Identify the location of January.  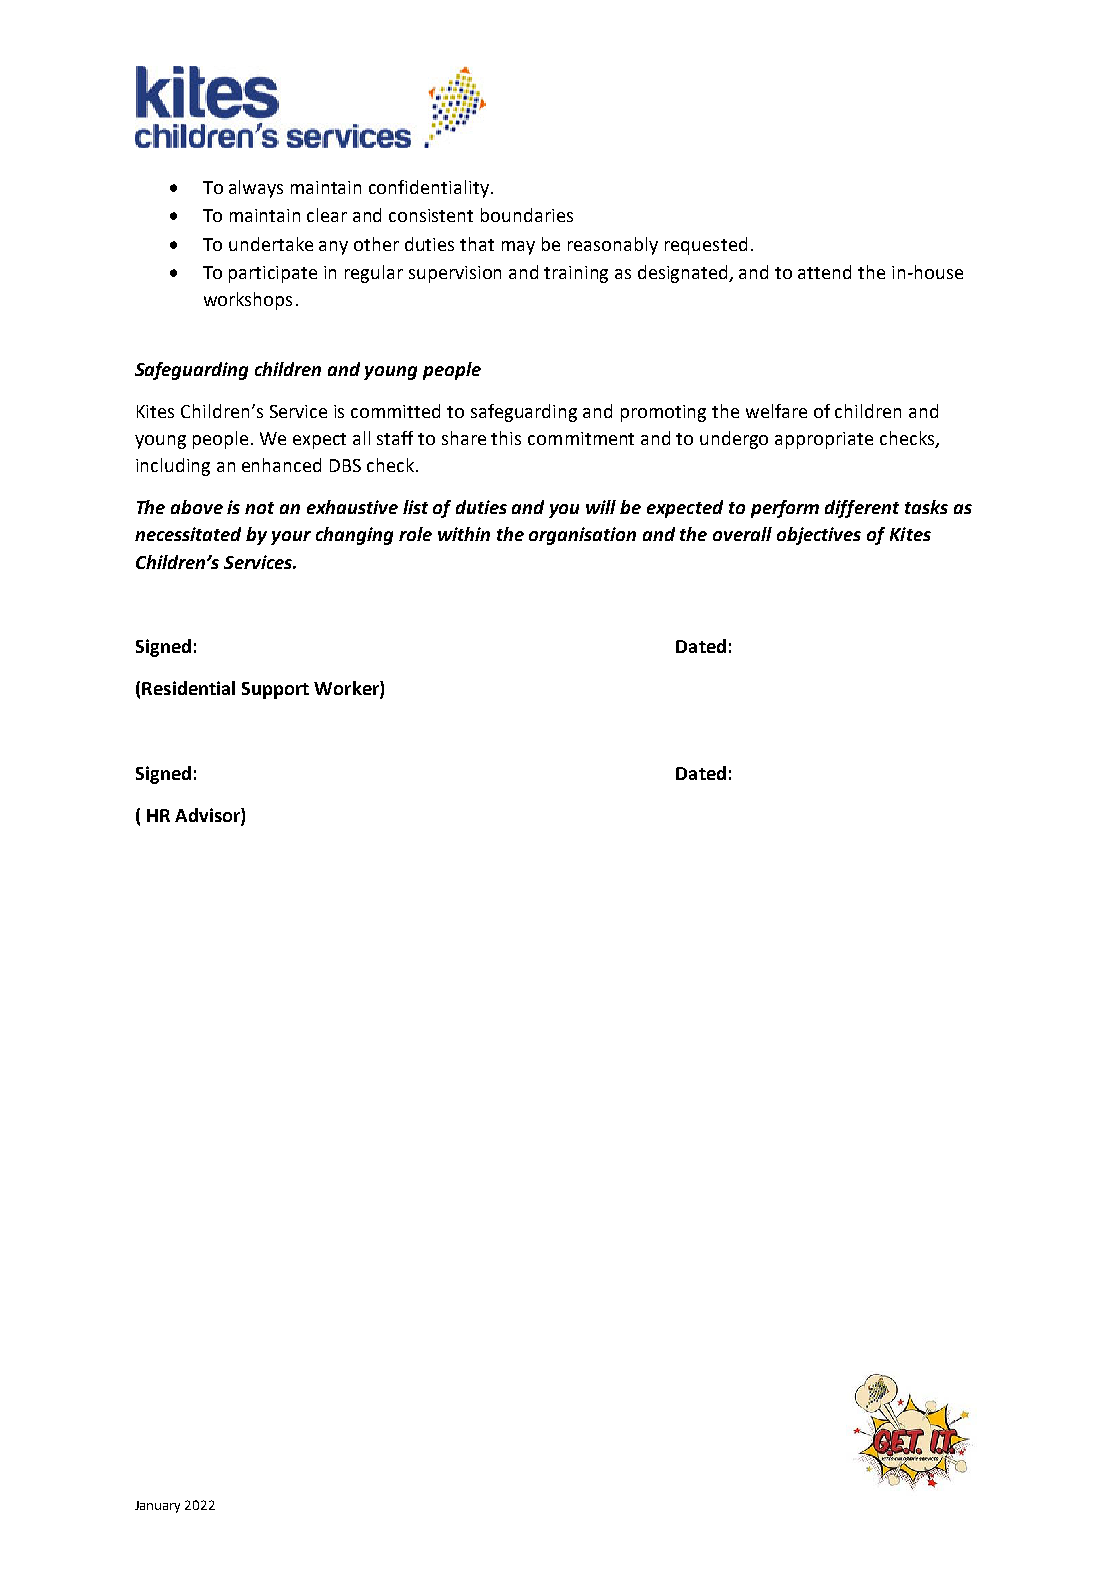
(157, 1507).
